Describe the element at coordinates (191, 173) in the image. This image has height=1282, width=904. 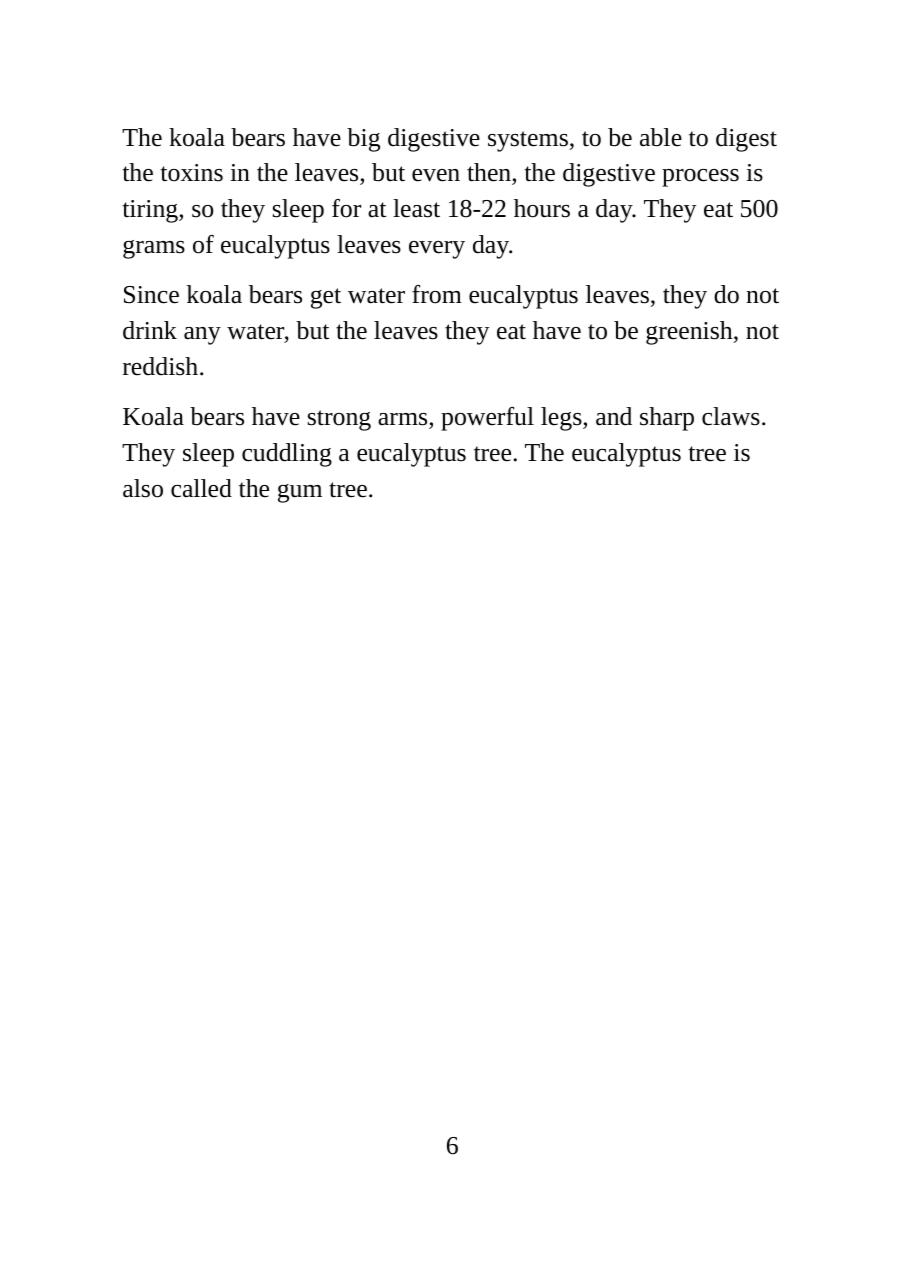
I see `toxins` at that location.
